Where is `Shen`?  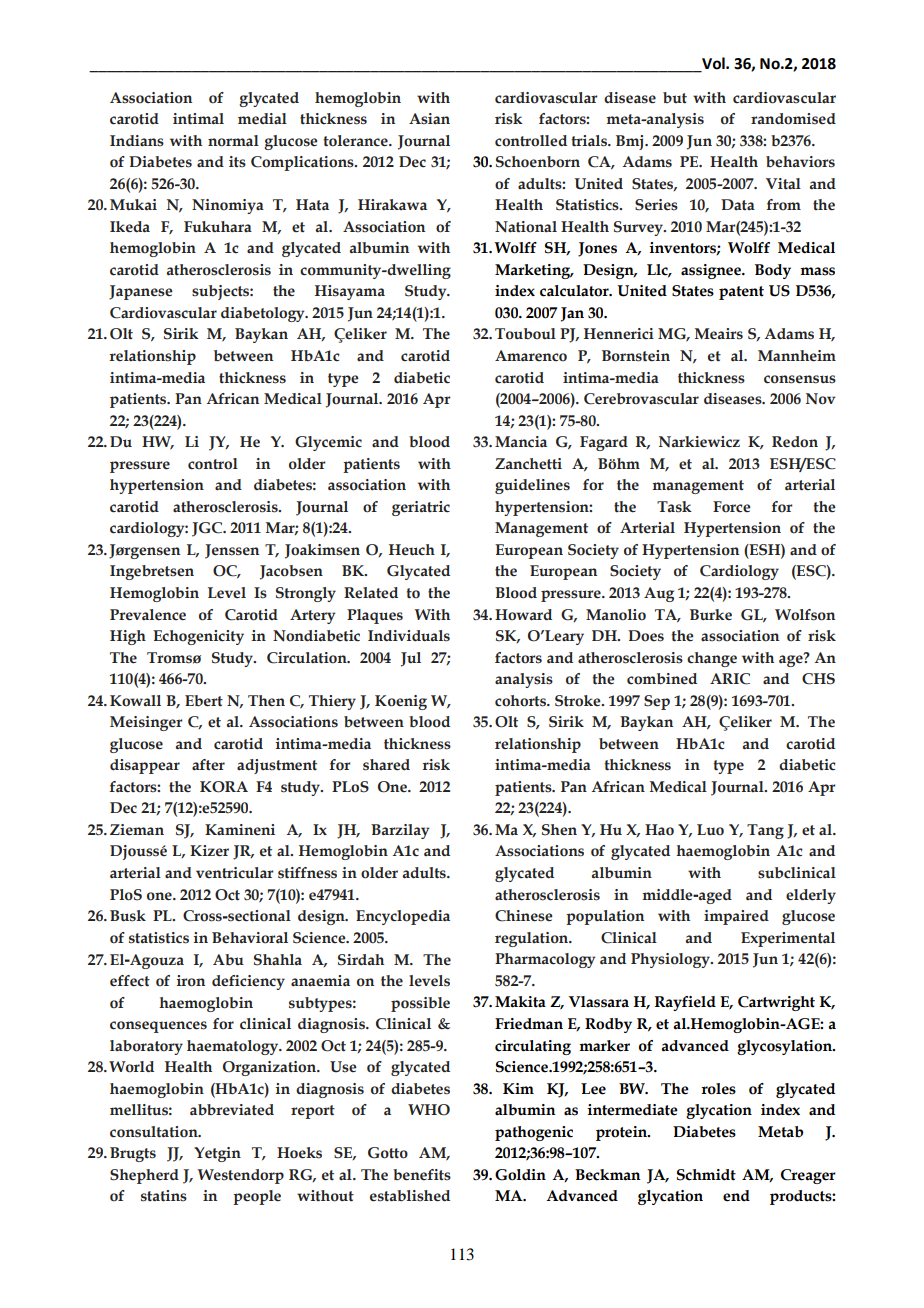
Shen is located at coordinates (559, 830).
